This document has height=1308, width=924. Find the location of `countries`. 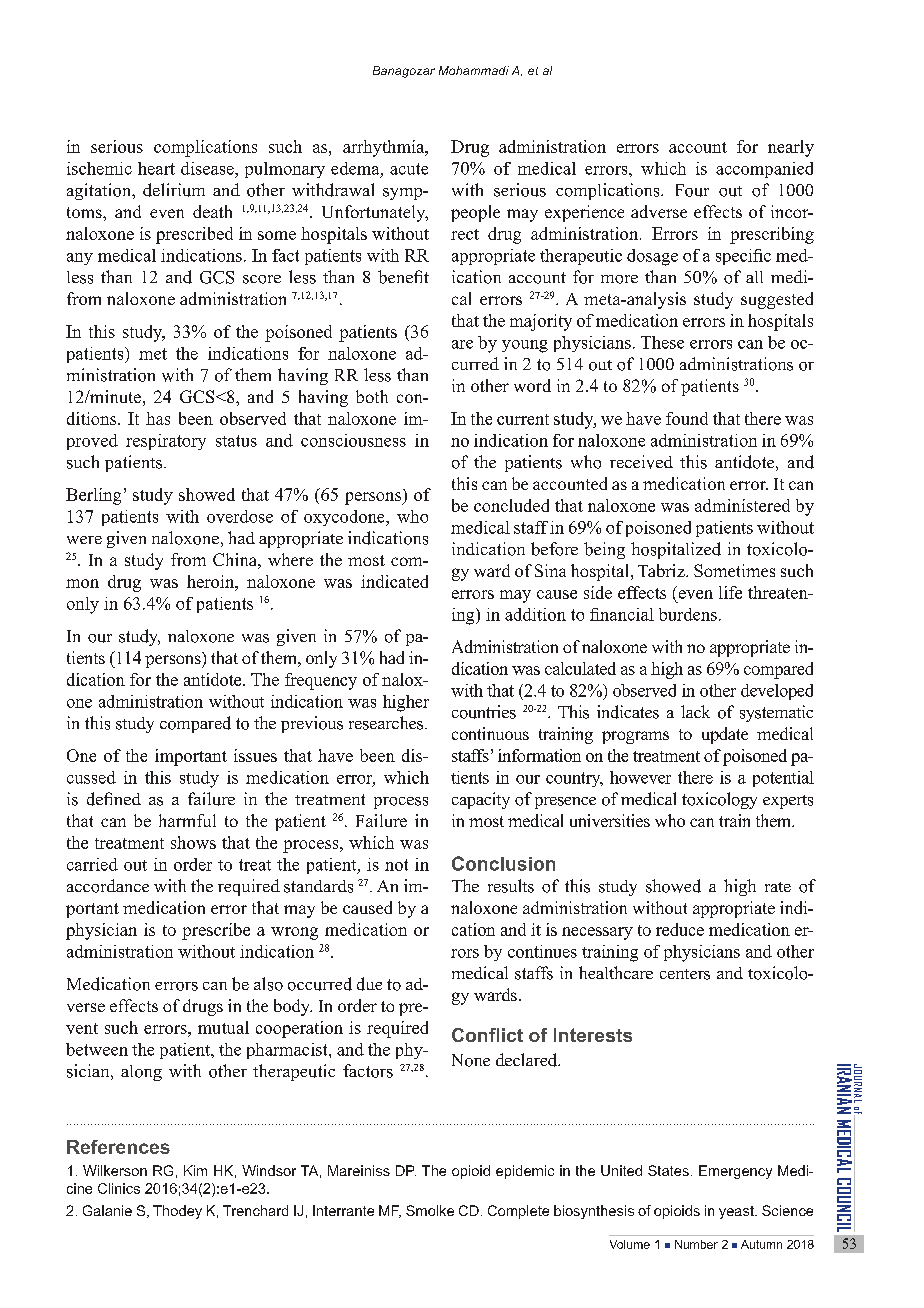

countries is located at coordinates (484, 712).
